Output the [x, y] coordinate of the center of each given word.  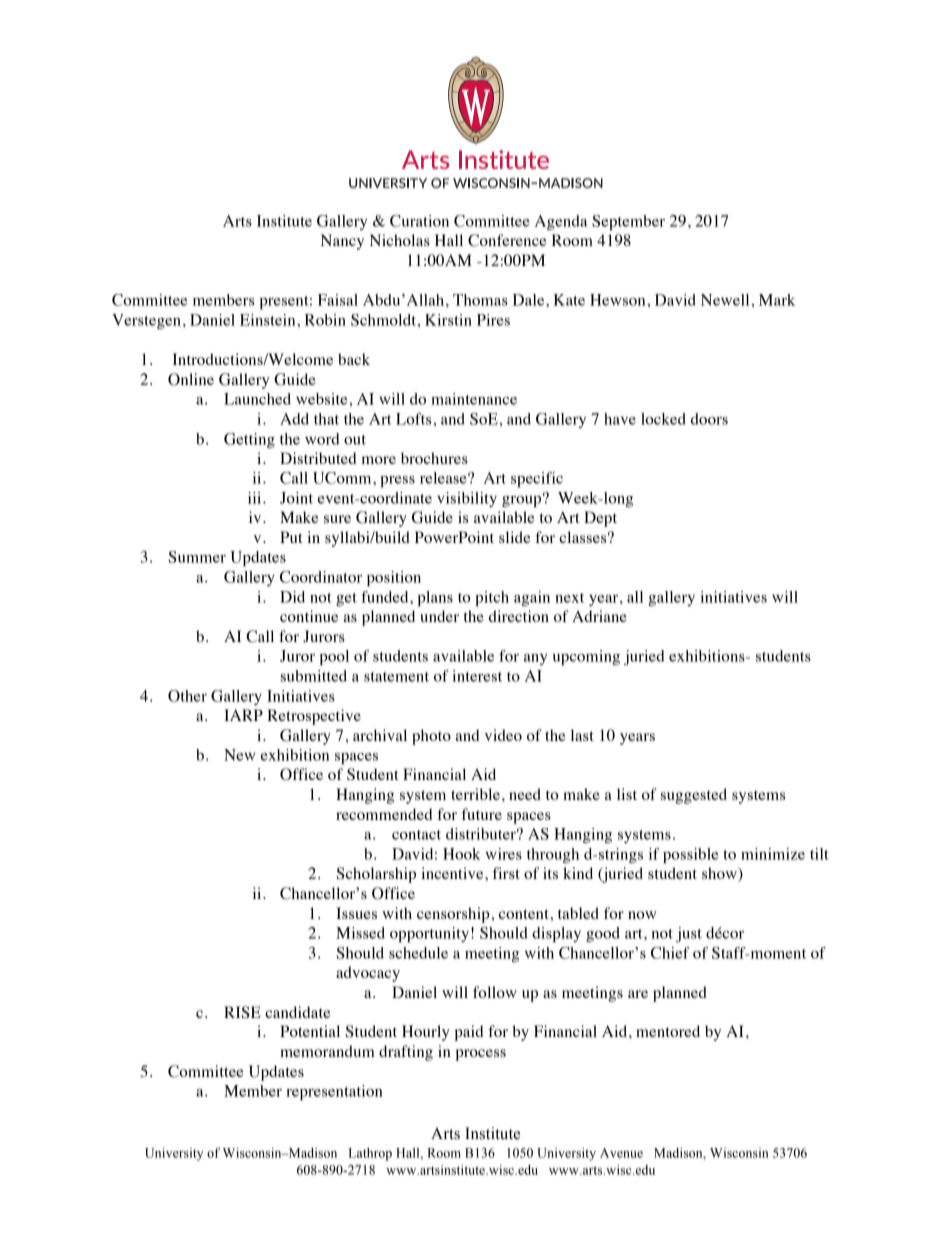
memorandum [327, 1051]
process [480, 1055]
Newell [725, 300]
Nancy [342, 242]
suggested [694, 796]
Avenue [621, 1153]
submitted [314, 676]
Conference [507, 240]
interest [477, 676]
